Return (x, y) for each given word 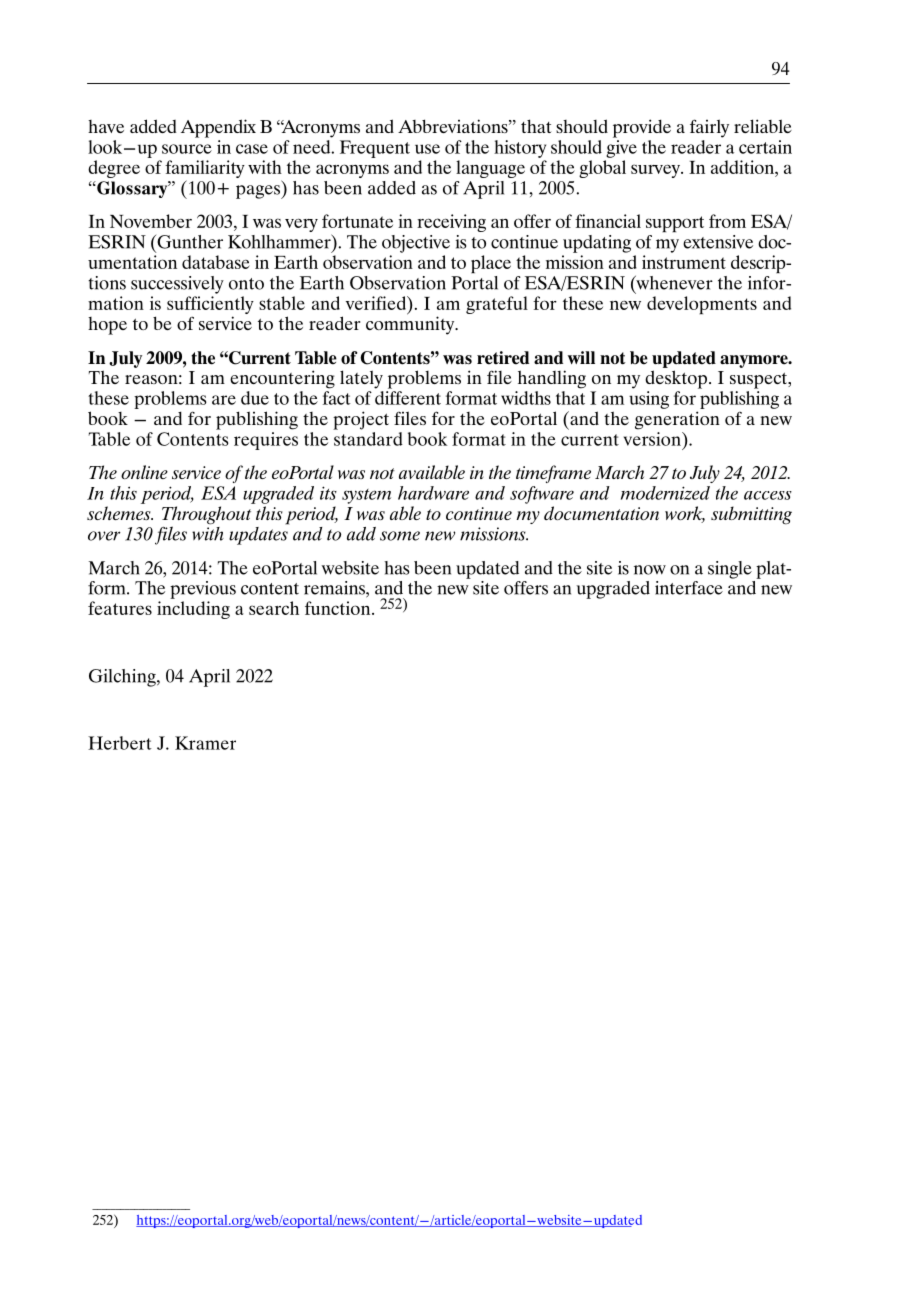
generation (677, 420)
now (650, 570)
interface (689, 588)
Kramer (205, 743)
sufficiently (210, 306)
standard (368, 439)
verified (377, 303)
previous (203, 590)
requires (266, 441)
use (427, 149)
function (339, 608)
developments (702, 305)
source (187, 149)
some (400, 536)
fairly (709, 128)
